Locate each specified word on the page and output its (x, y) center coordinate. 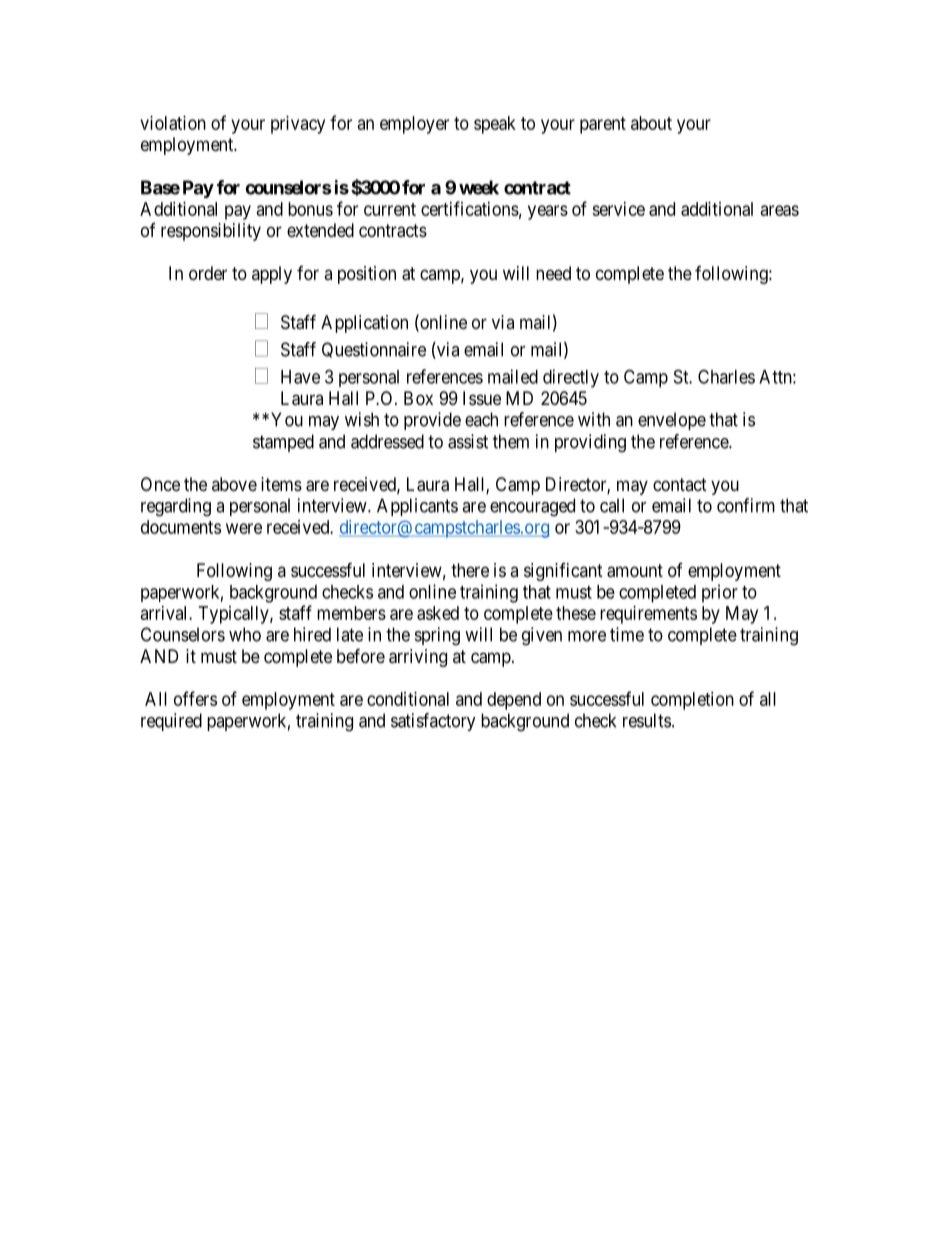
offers (195, 698)
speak (495, 125)
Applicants (417, 507)
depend (514, 701)
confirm (746, 505)
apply (272, 275)
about (651, 123)
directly (571, 378)
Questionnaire (374, 350)
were (244, 528)
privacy (298, 125)
